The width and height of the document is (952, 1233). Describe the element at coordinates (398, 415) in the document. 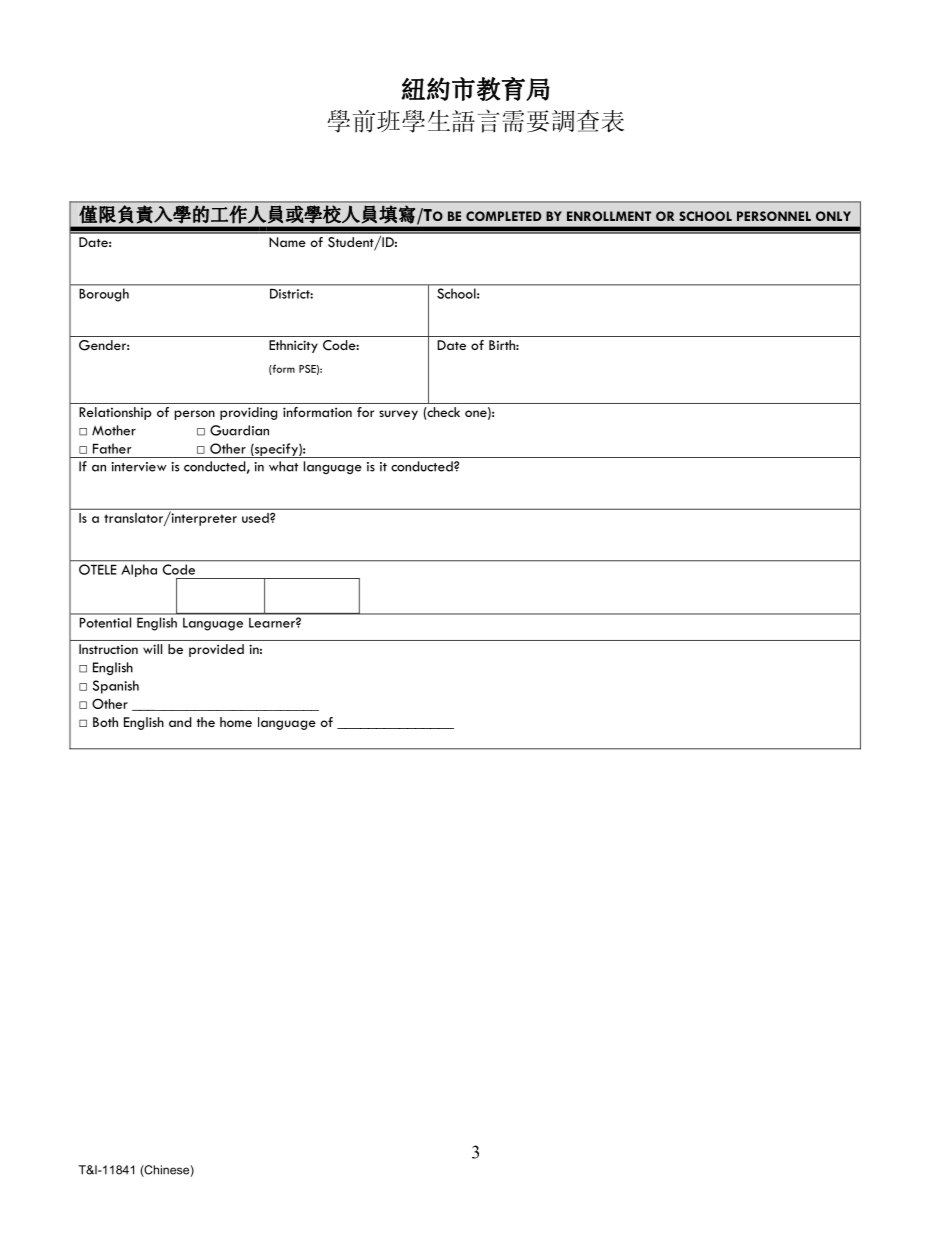

I see `survey` at that location.
